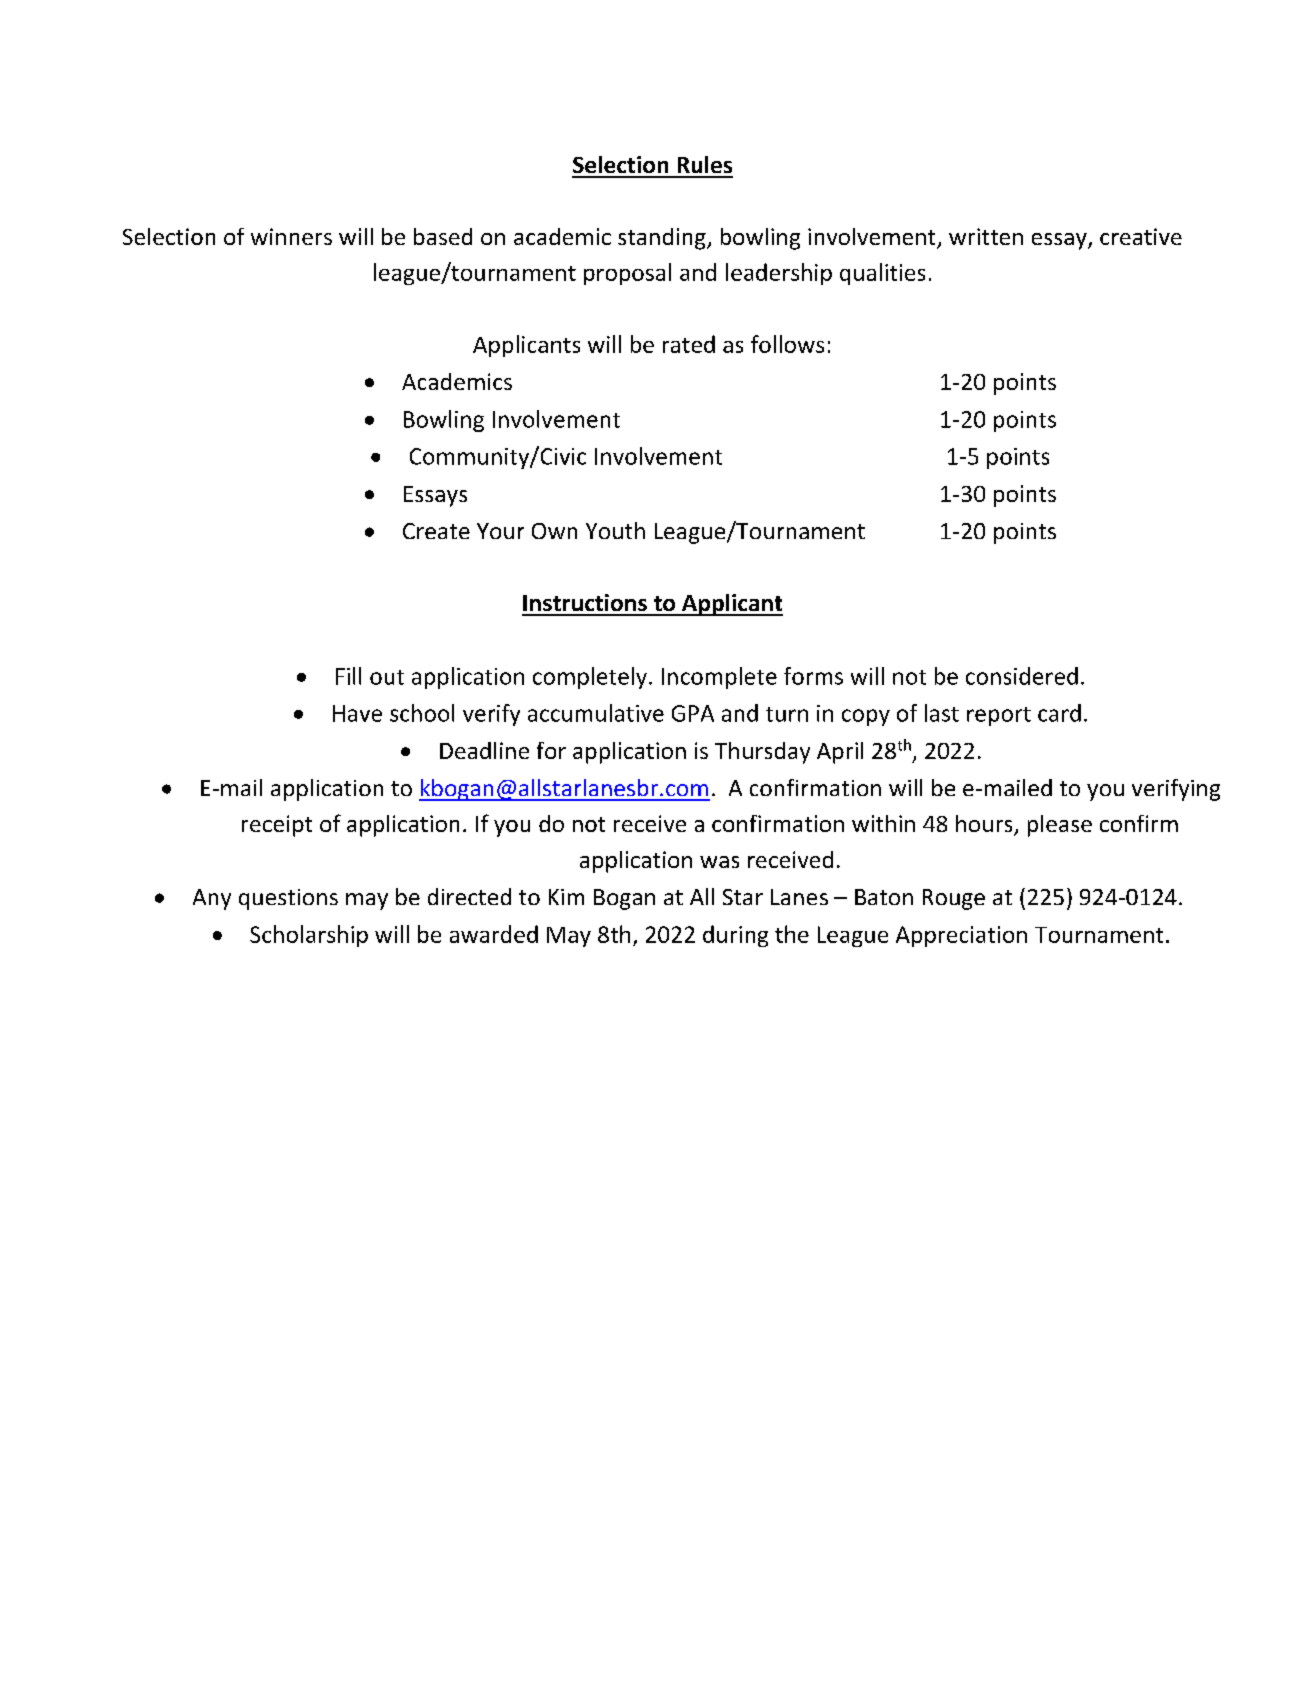 This screenshot has height=1689, width=1305. I want to click on please, so click(1060, 826).
